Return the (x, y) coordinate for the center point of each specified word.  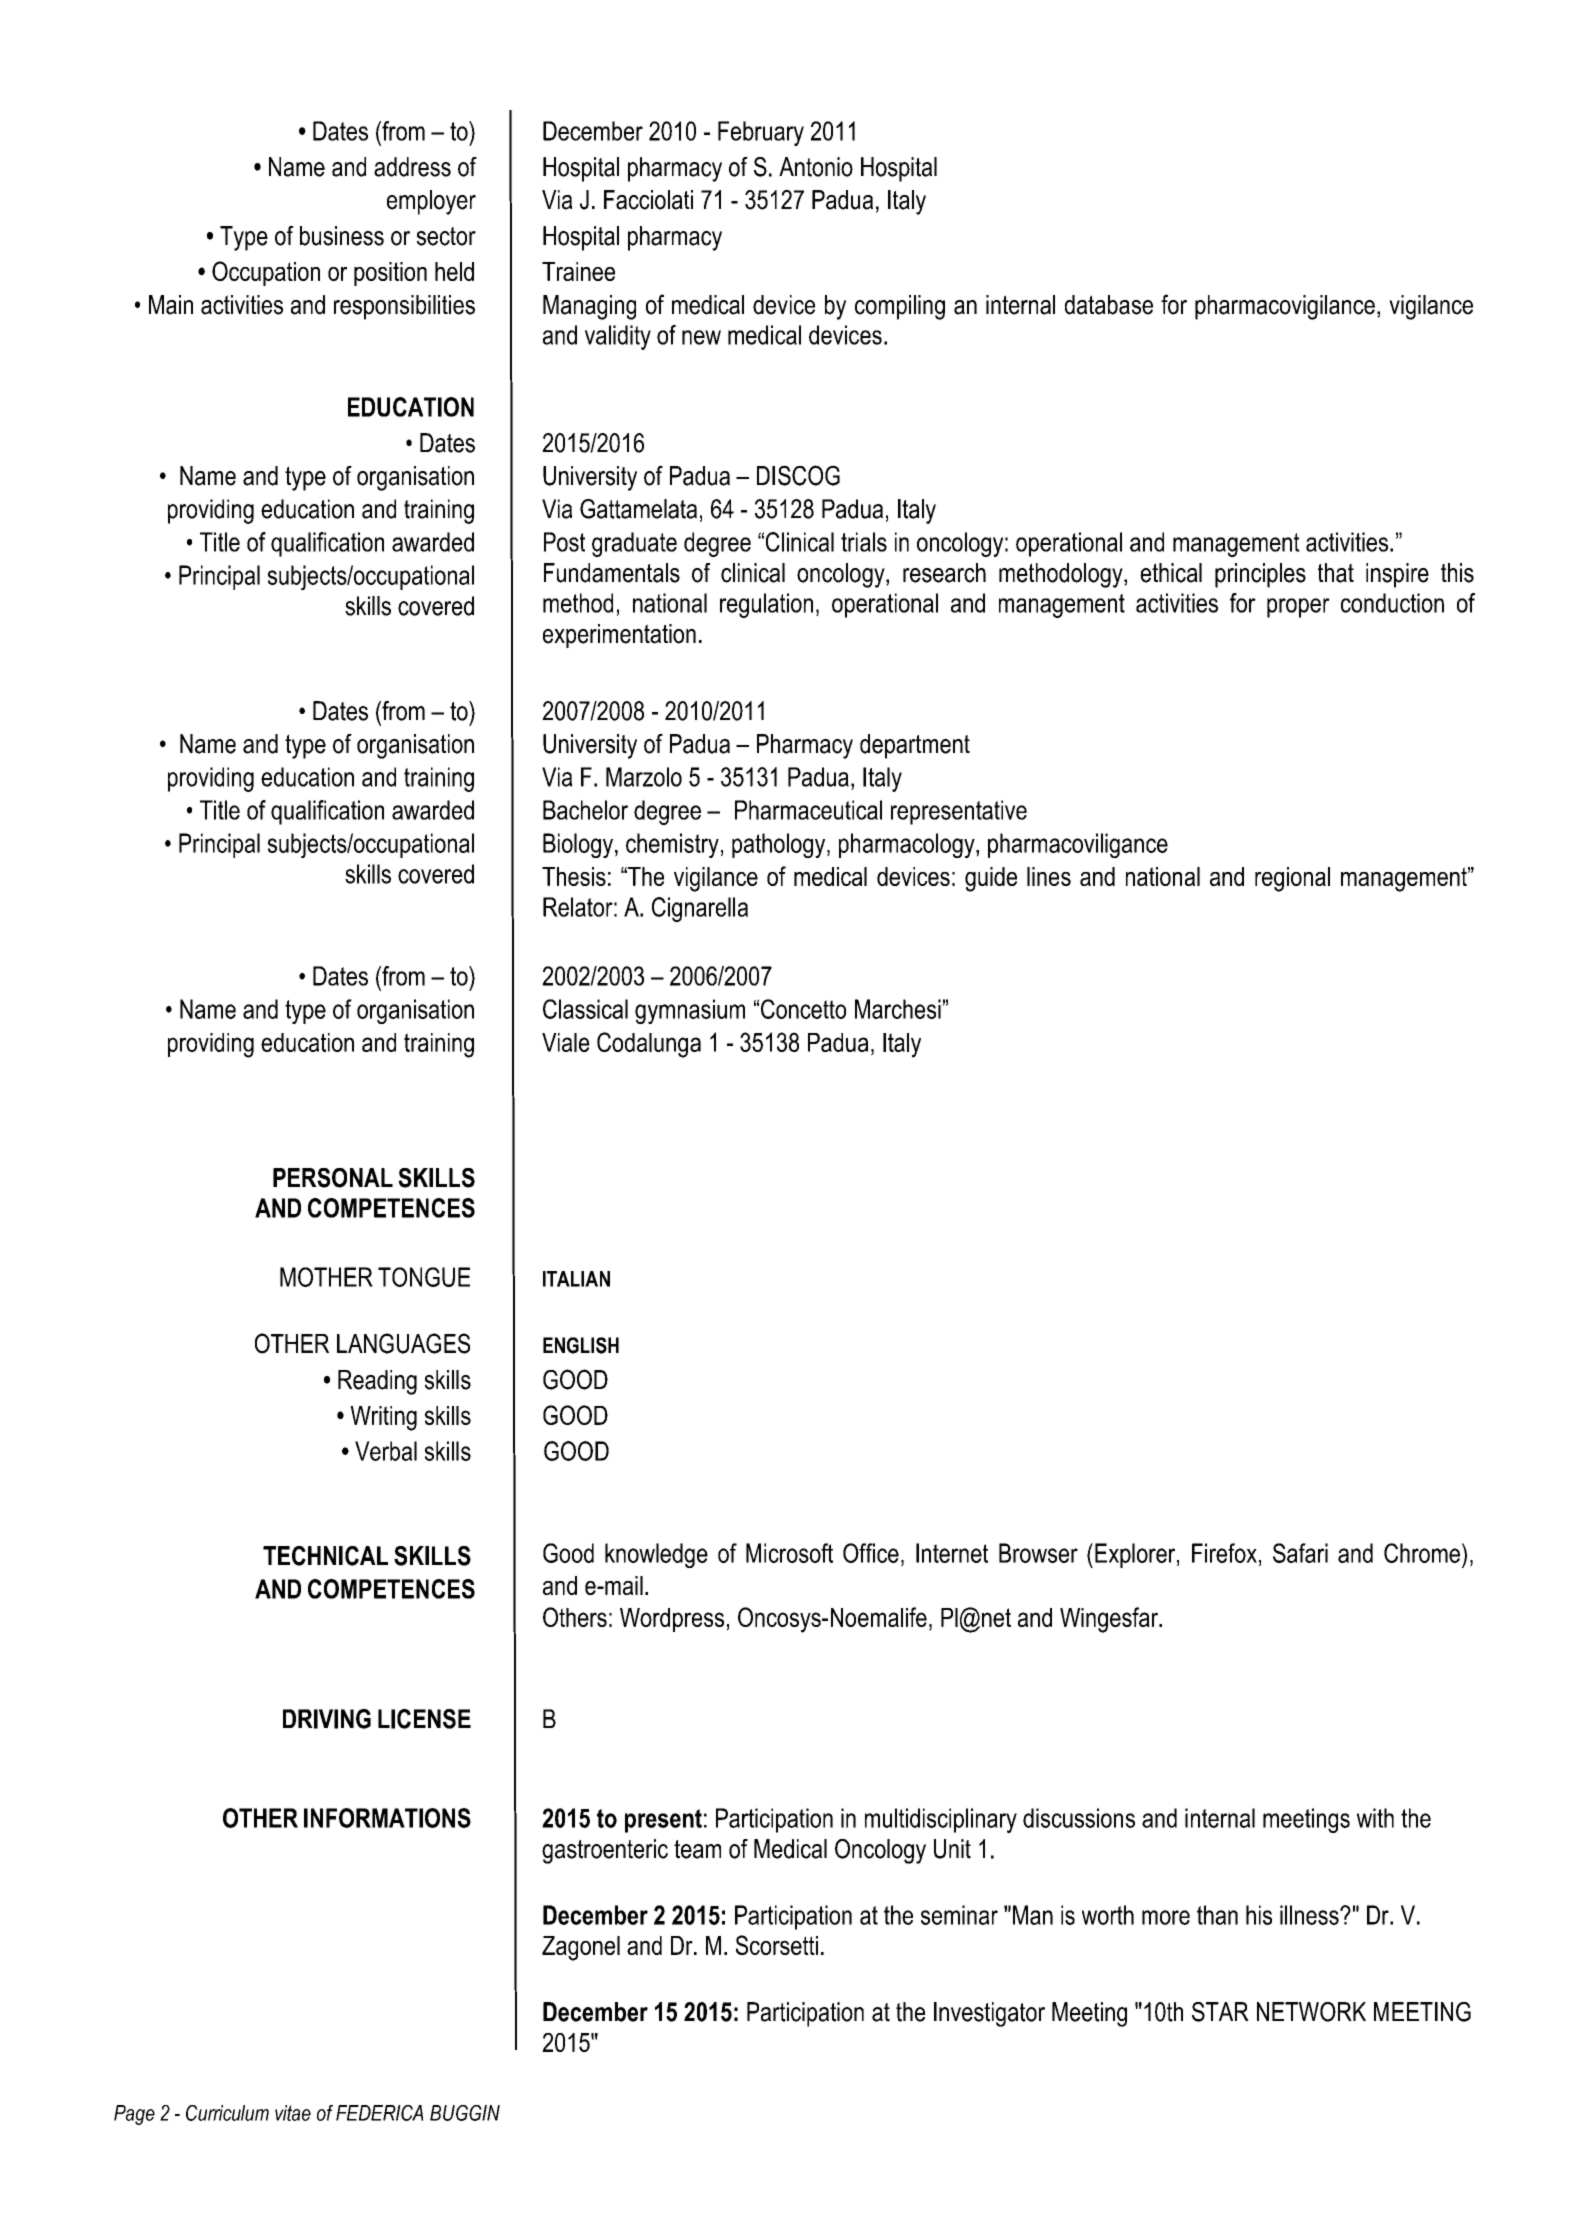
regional (1292, 879)
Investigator (989, 2014)
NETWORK (1311, 2012)
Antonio (816, 167)
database (1109, 305)
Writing (383, 1418)
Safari (1300, 1553)
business (342, 236)
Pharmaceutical (808, 810)
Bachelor (585, 810)
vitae (293, 2113)
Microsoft (789, 1553)
